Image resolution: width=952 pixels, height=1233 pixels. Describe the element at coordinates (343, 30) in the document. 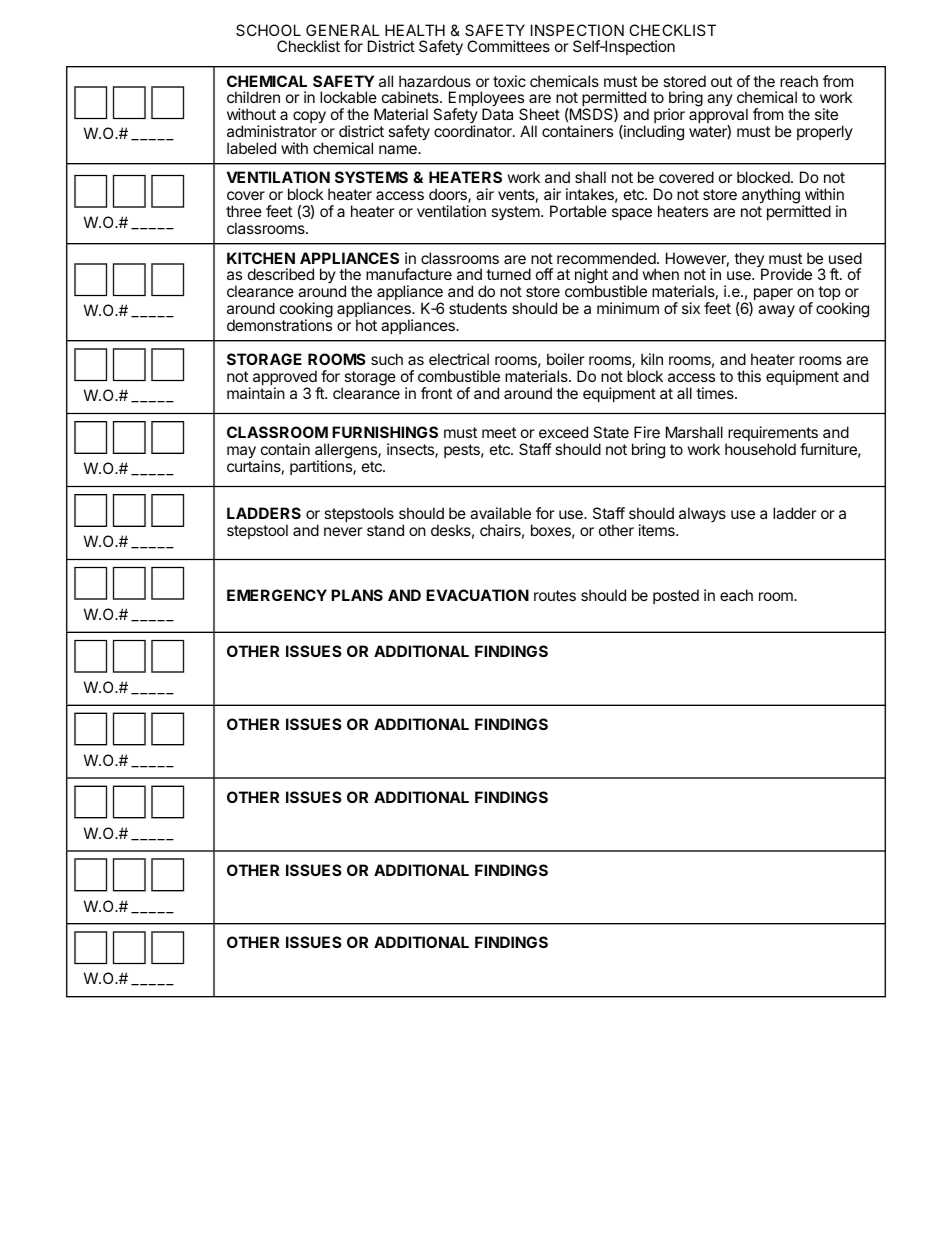

I see `GENERAL` at that location.
